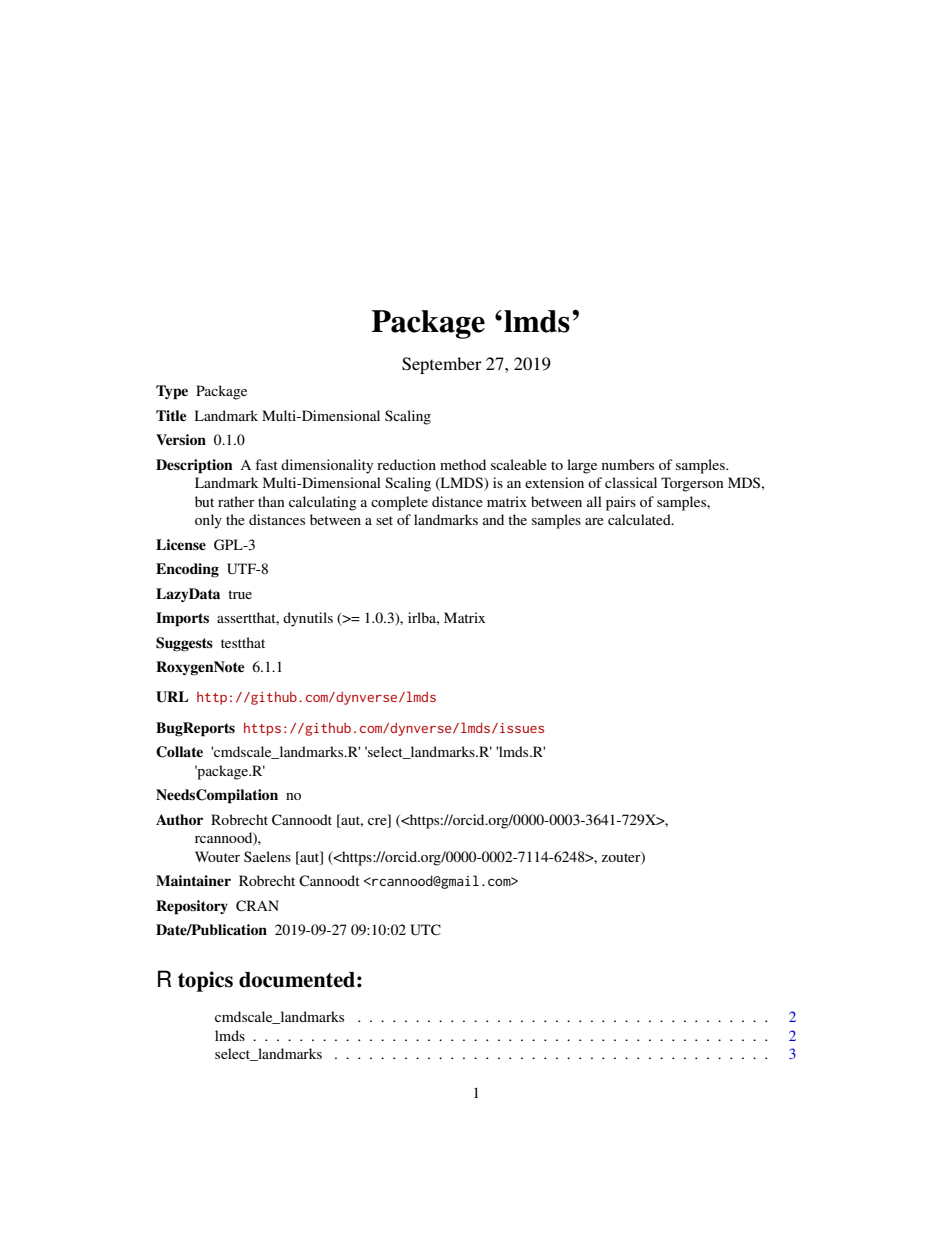  What do you see at coordinates (240, 594) in the screenshot?
I see `true` at bounding box center [240, 594].
